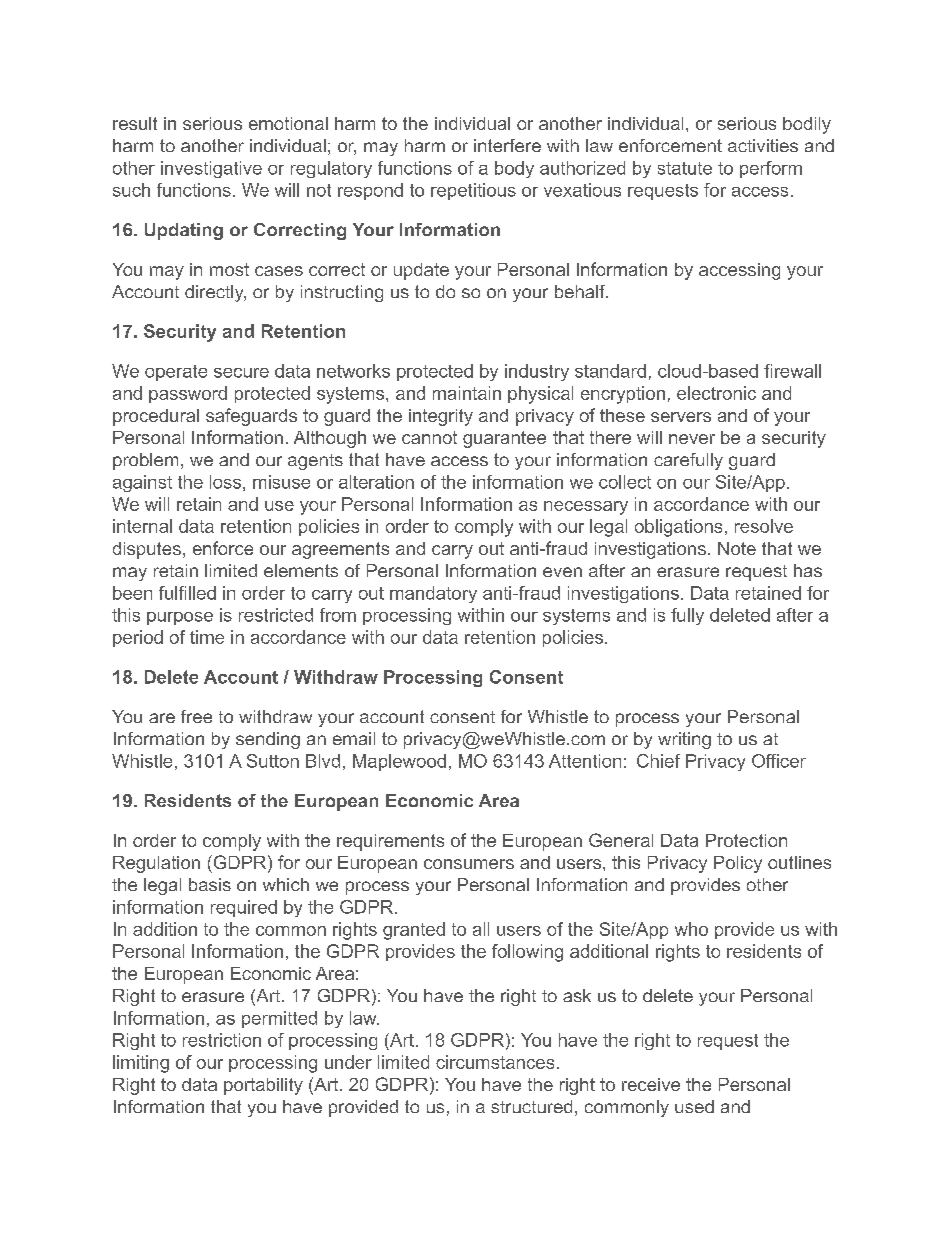 This image has width=952, height=1233. What do you see at coordinates (222, 1040) in the image?
I see `restriction` at bounding box center [222, 1040].
